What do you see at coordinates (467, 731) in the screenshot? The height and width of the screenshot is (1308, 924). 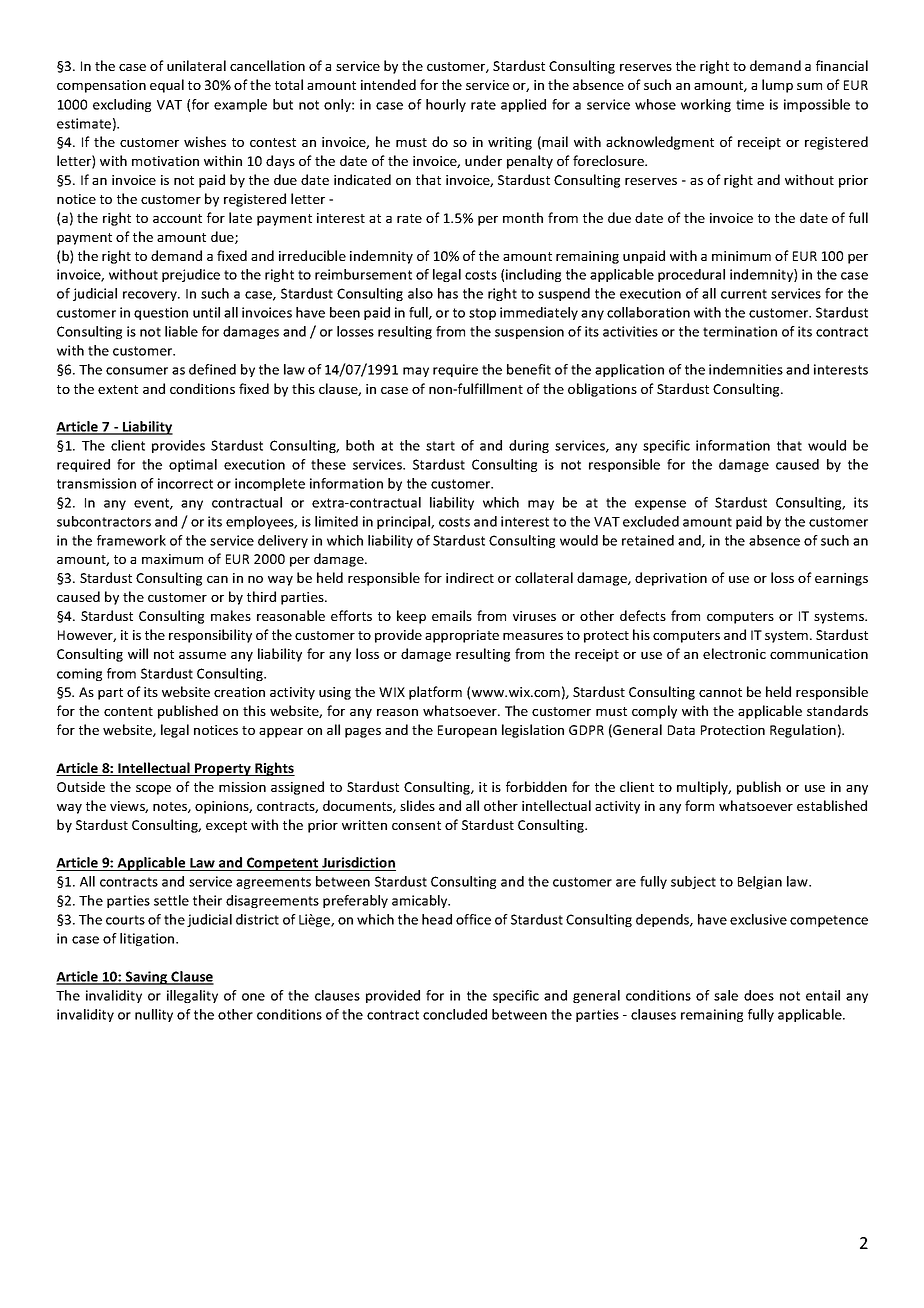 I see `European` at bounding box center [467, 731].
